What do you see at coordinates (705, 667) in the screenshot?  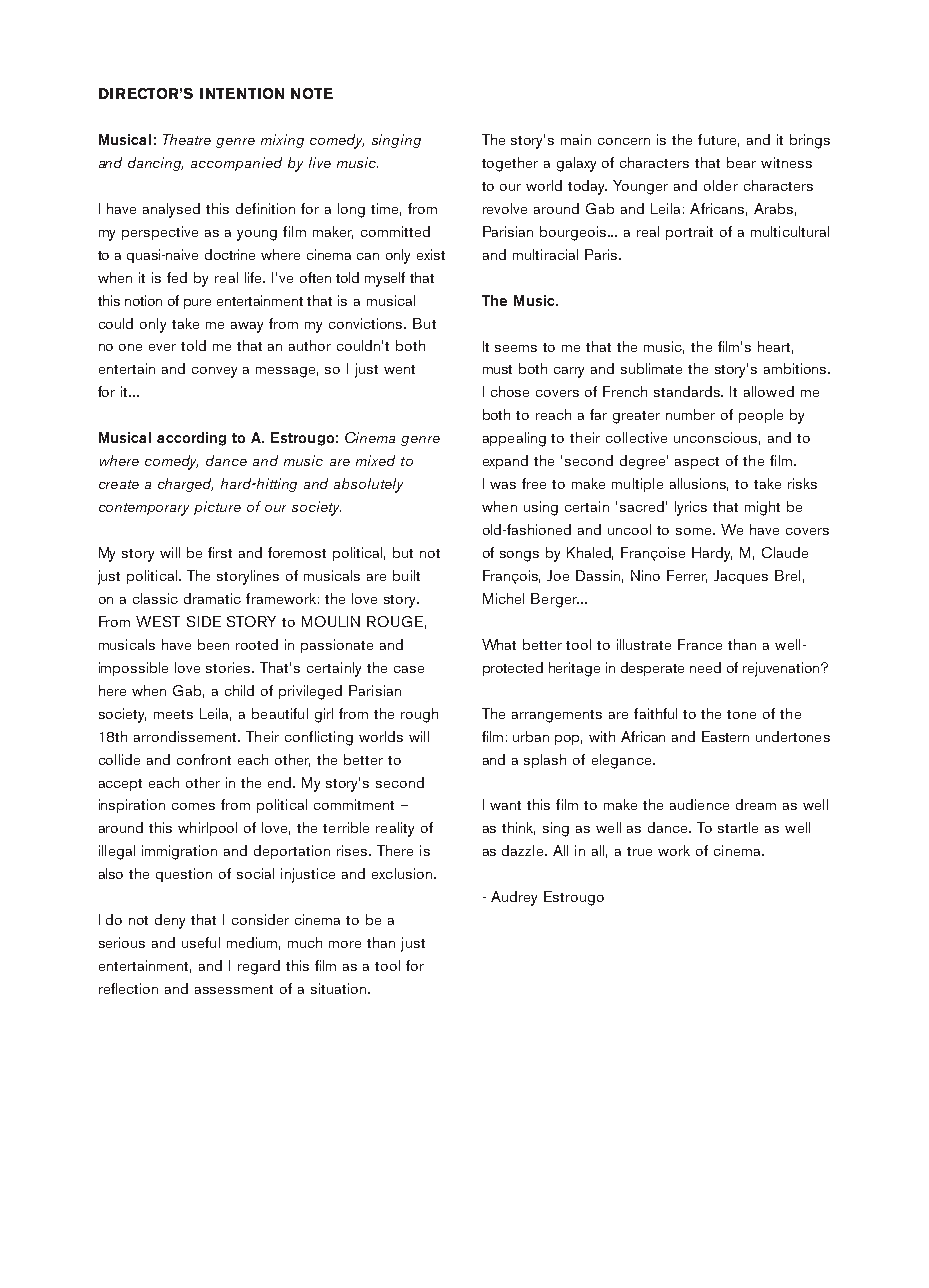 I see `need` at bounding box center [705, 667].
